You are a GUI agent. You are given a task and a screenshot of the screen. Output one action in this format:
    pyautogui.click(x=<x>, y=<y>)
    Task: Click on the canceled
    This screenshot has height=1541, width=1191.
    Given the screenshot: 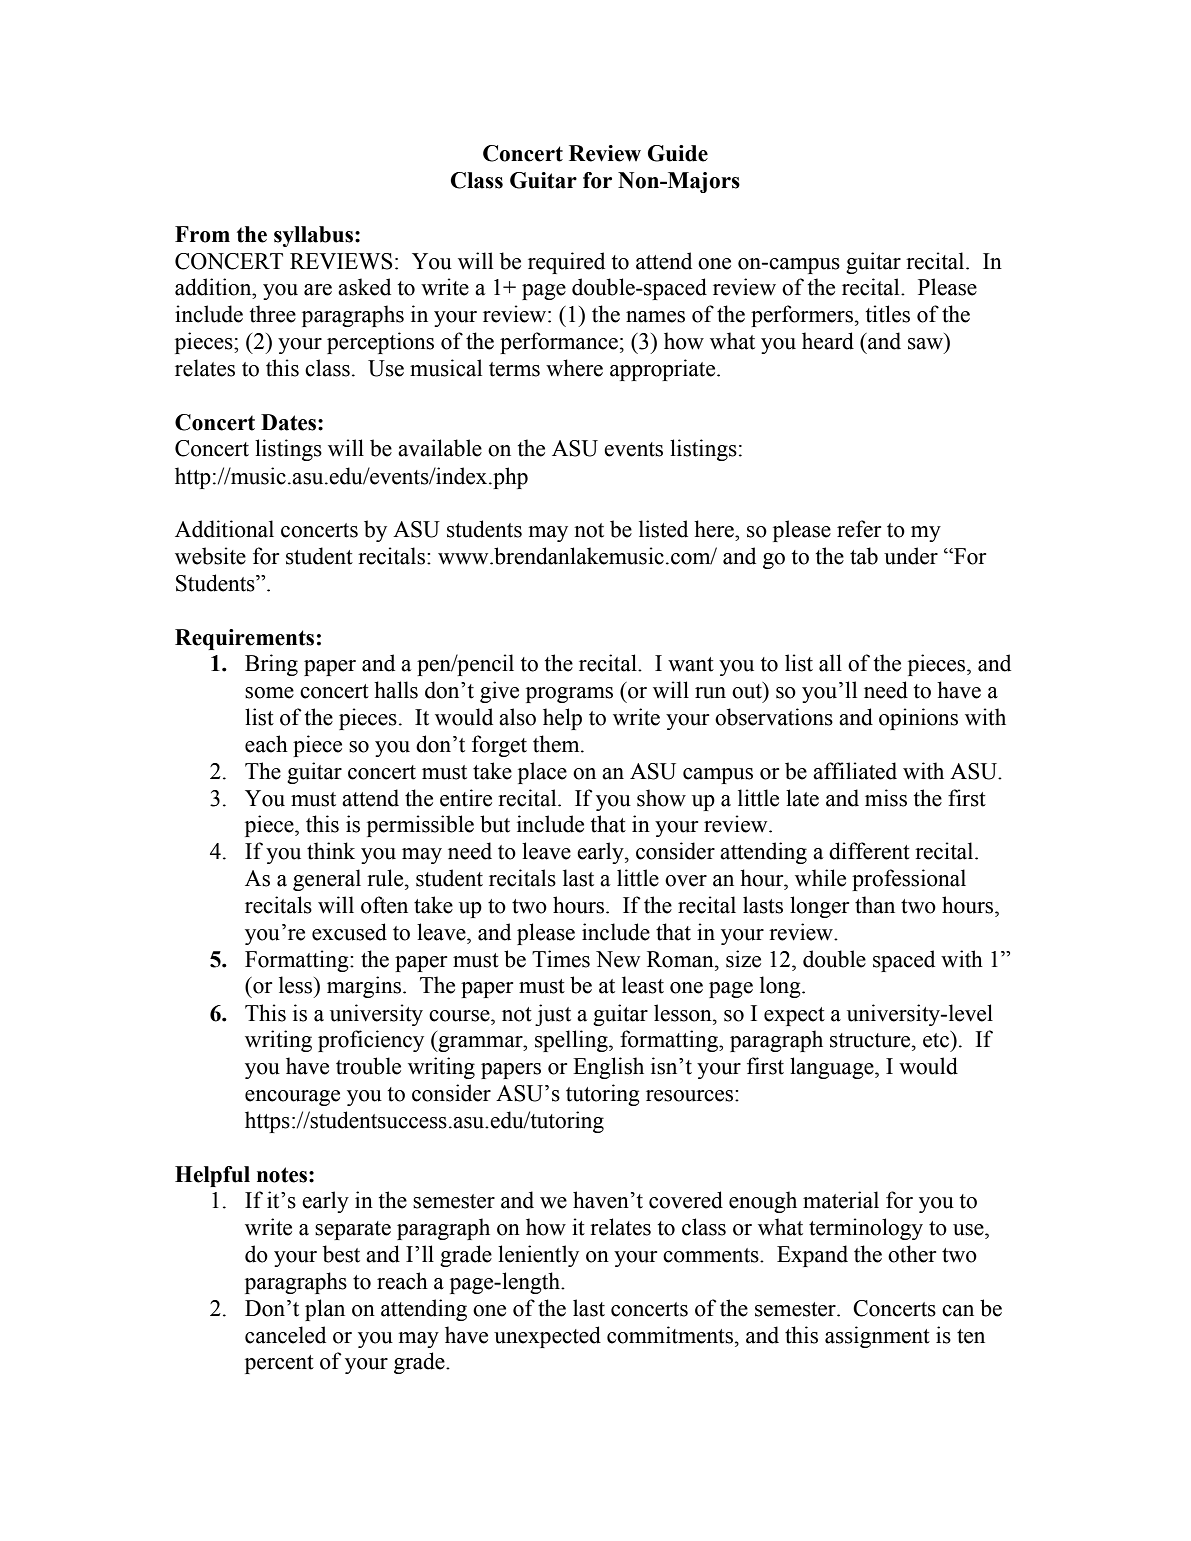 What is the action you would take?
    pyautogui.click(x=285, y=1335)
